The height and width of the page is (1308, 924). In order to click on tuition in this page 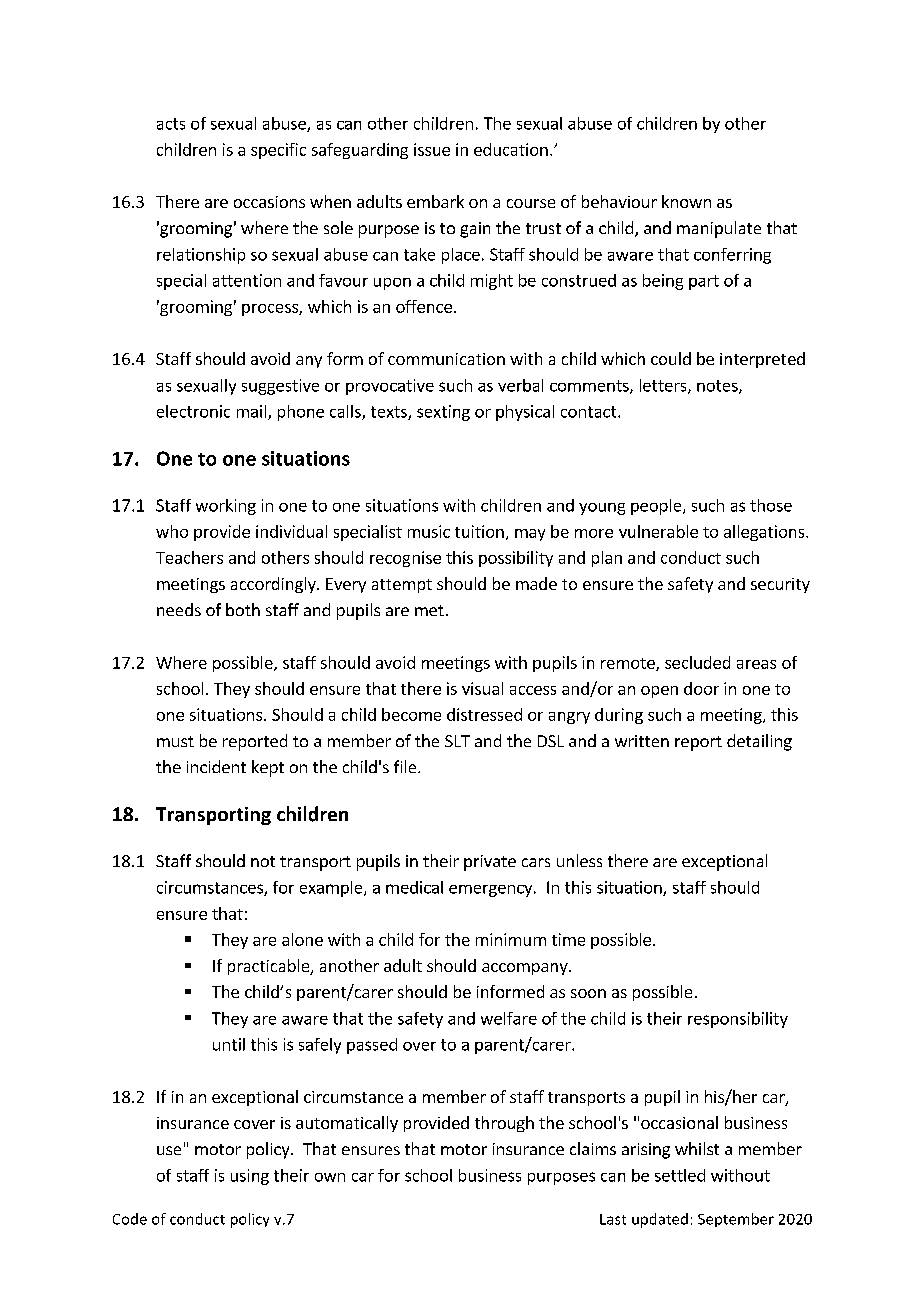, I will do `click(479, 531)`.
